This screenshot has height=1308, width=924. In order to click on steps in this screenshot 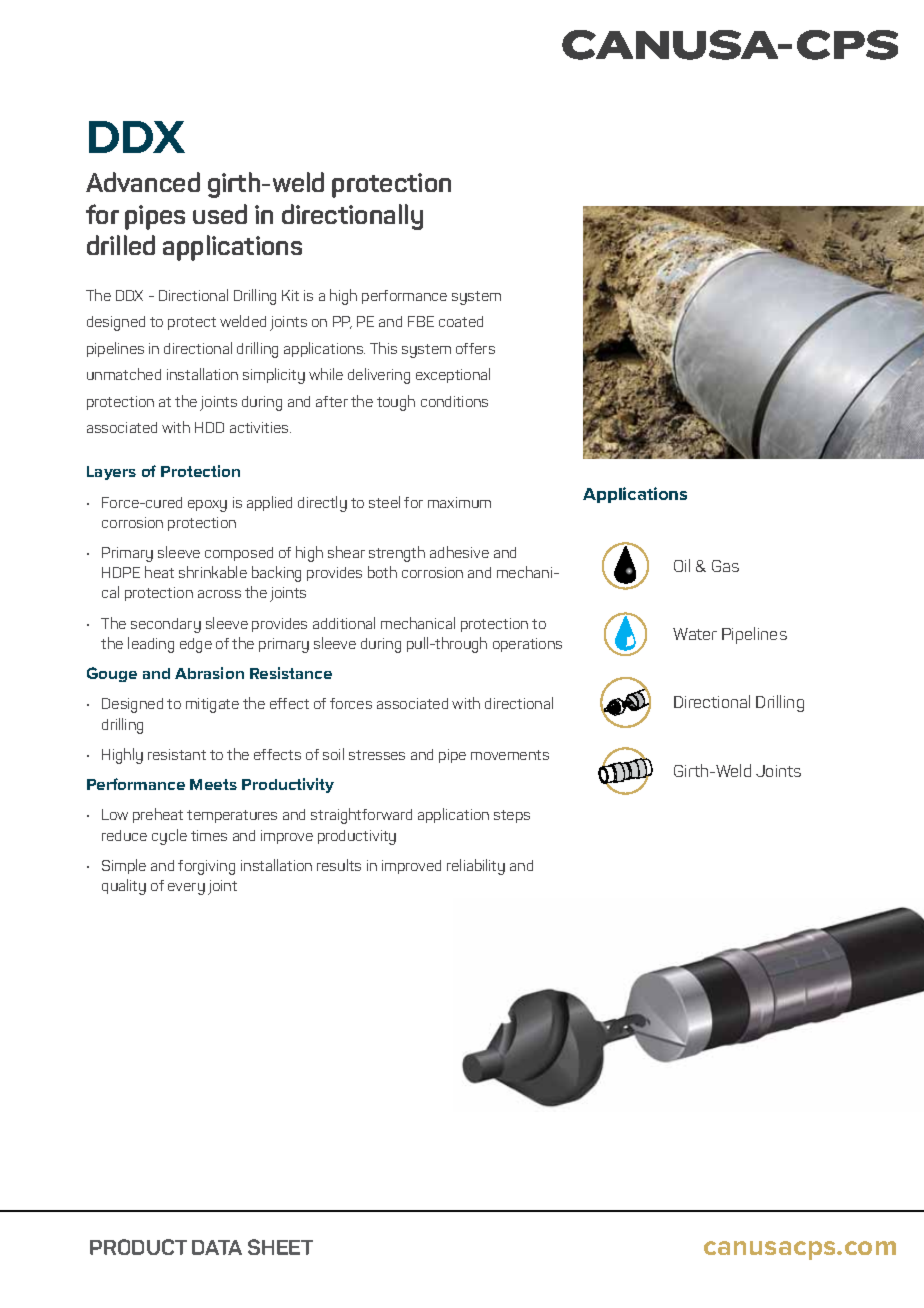, I will do `click(512, 816)`.
